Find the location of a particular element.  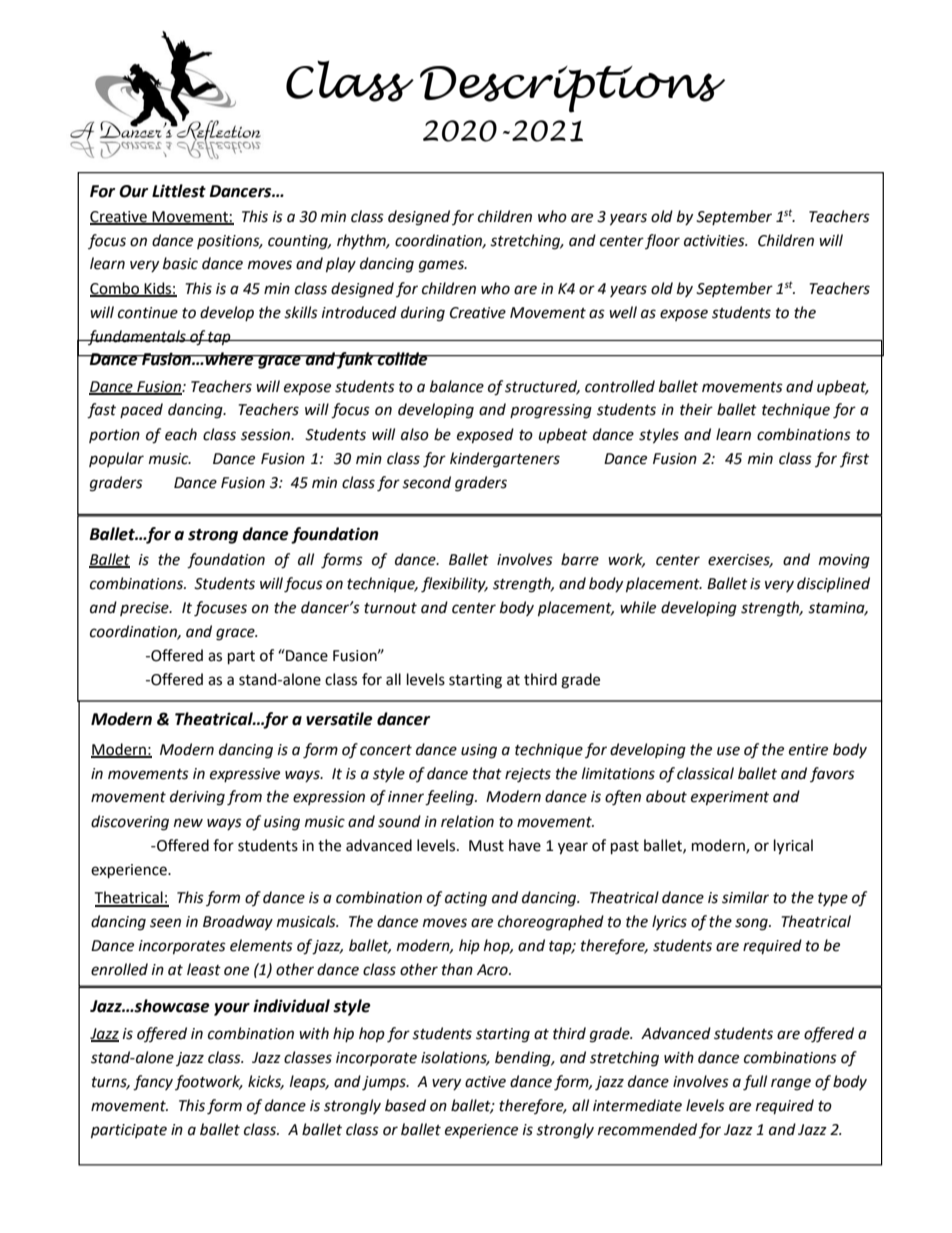

their is located at coordinates (696, 409).
